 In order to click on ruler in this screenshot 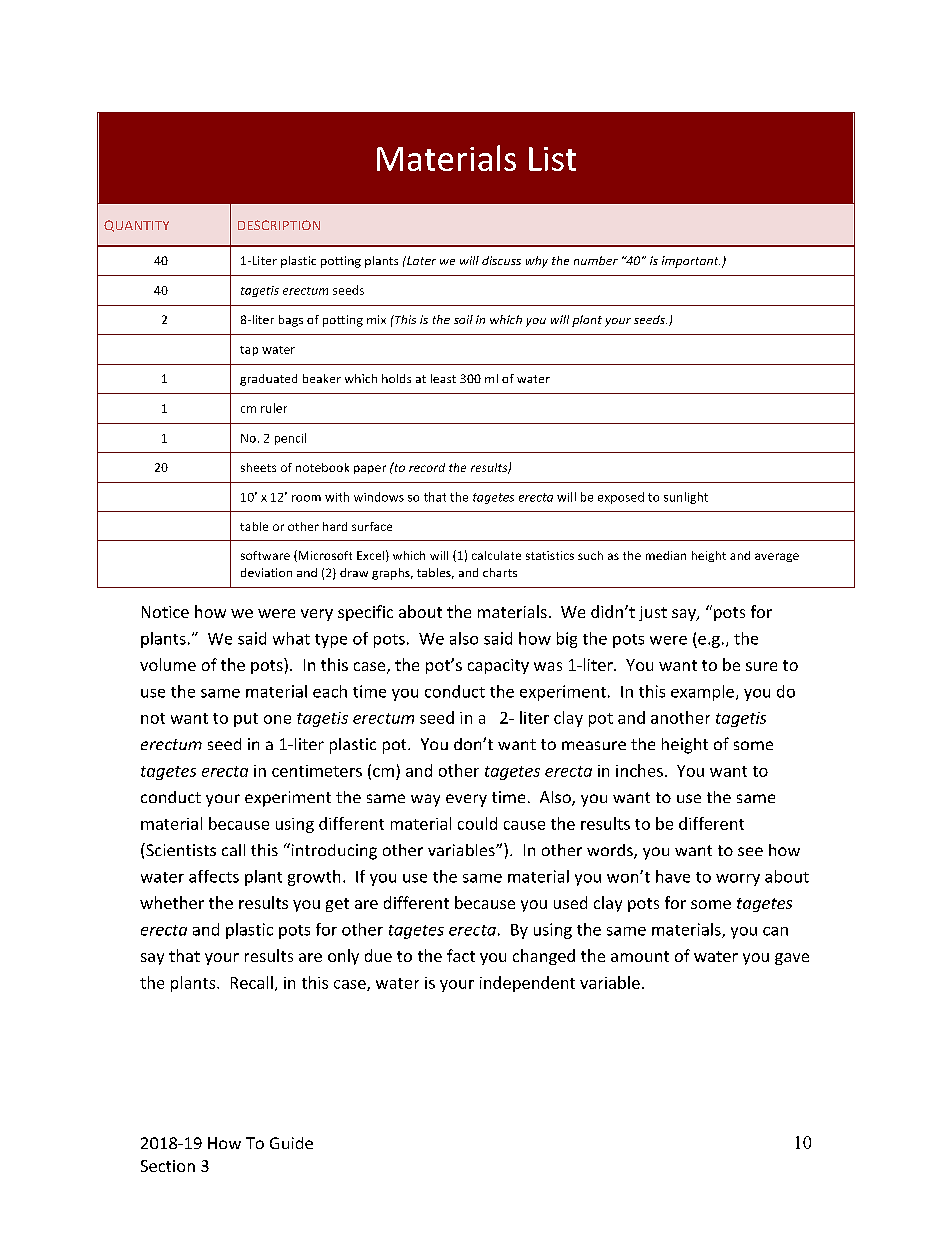, I will do `click(274, 408)`.
